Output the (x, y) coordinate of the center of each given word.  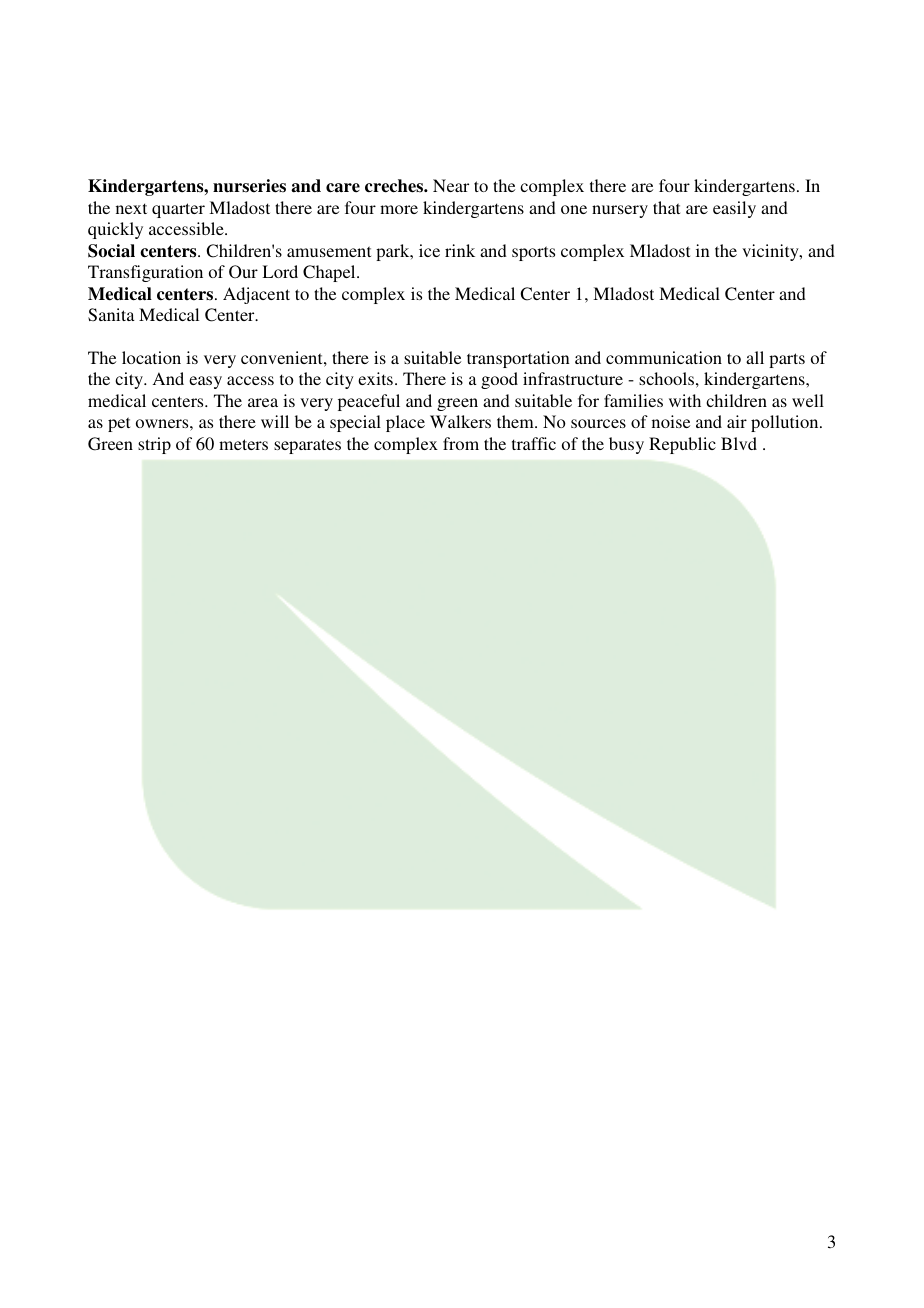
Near (451, 185)
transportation (518, 359)
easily (734, 209)
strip (154, 445)
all (755, 357)
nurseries (249, 186)
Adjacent (256, 295)
